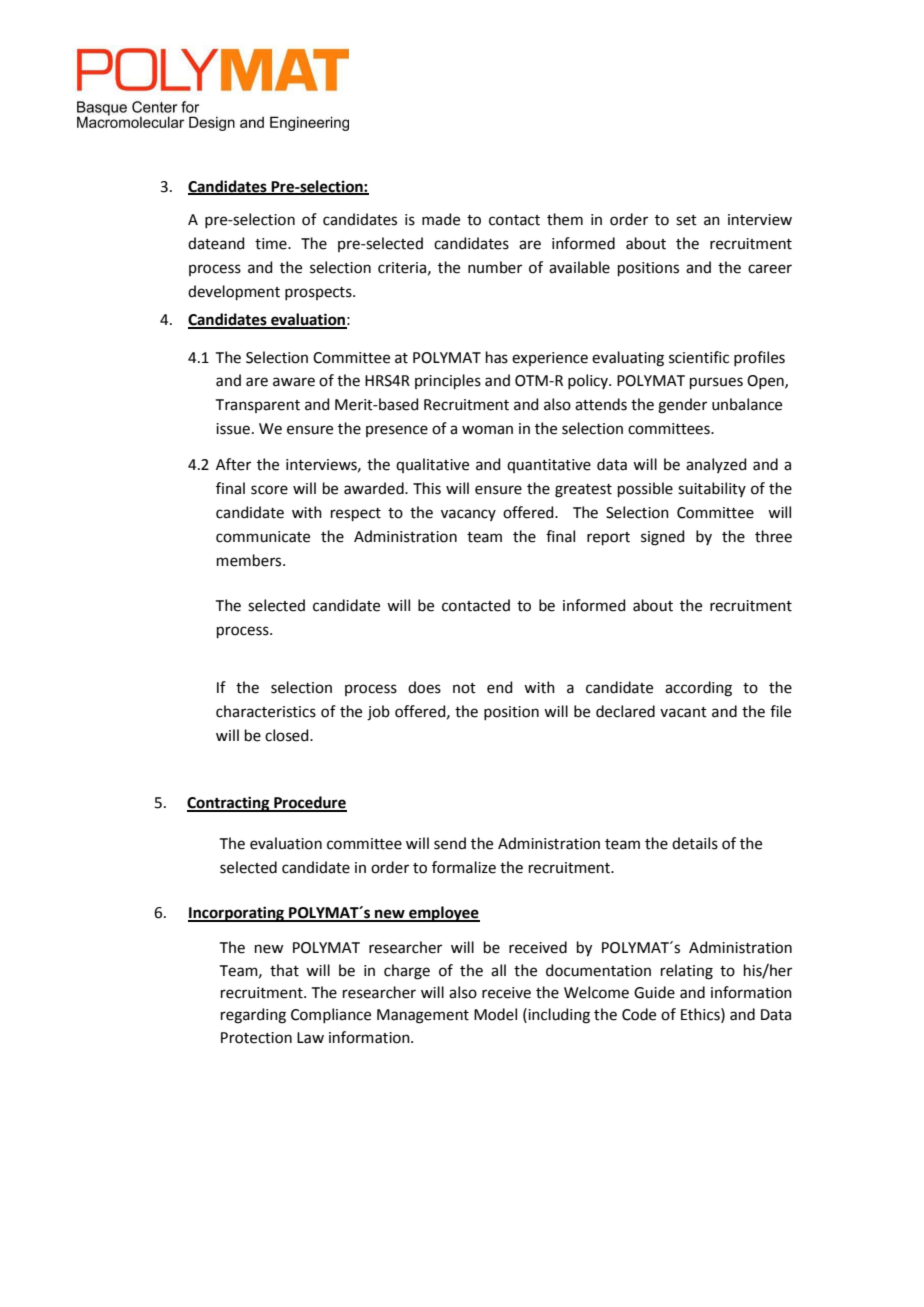  What do you see at coordinates (495, 1014) in the document?
I see `Model` at bounding box center [495, 1014].
